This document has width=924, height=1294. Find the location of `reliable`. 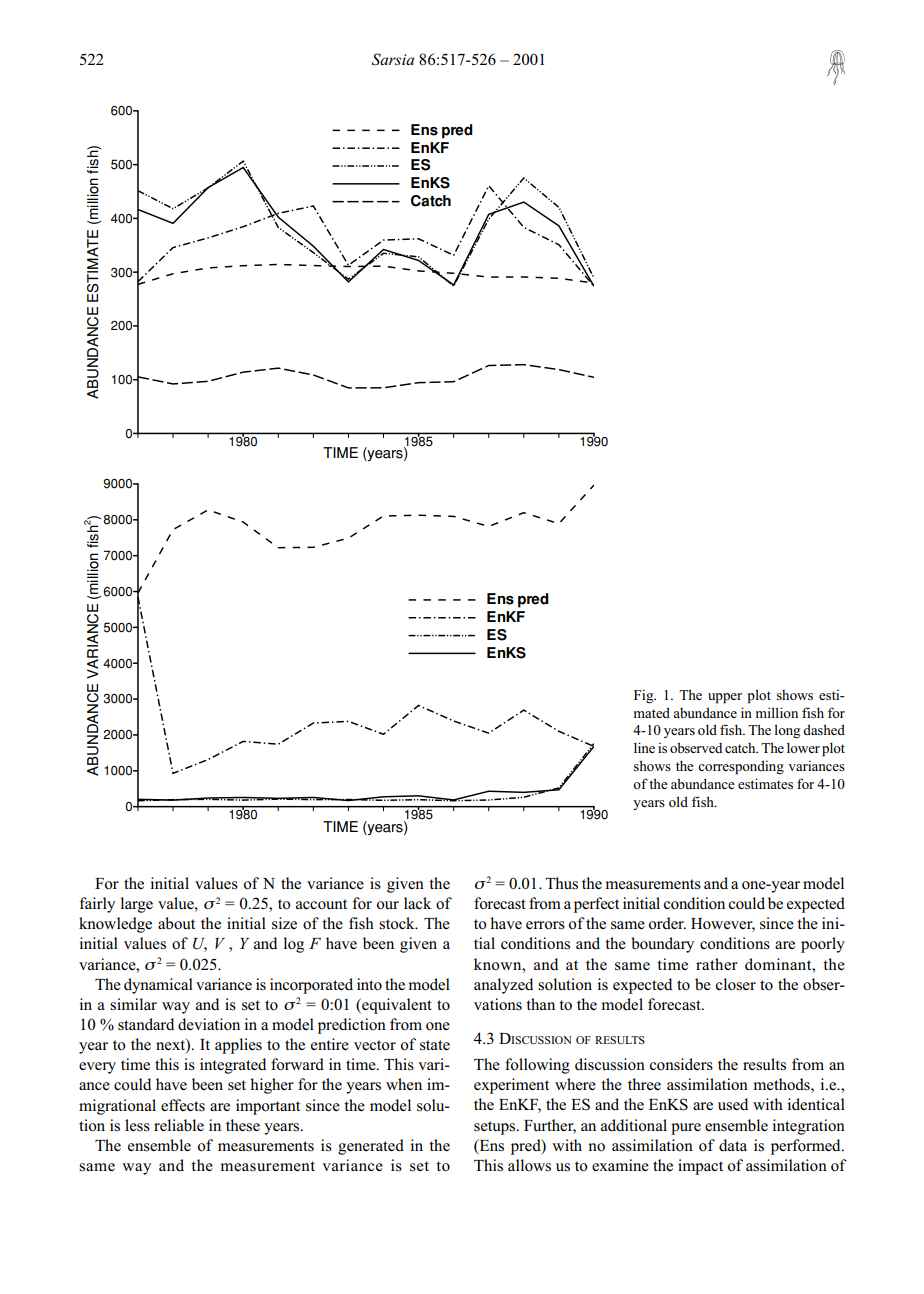

reliable is located at coordinates (179, 1125).
